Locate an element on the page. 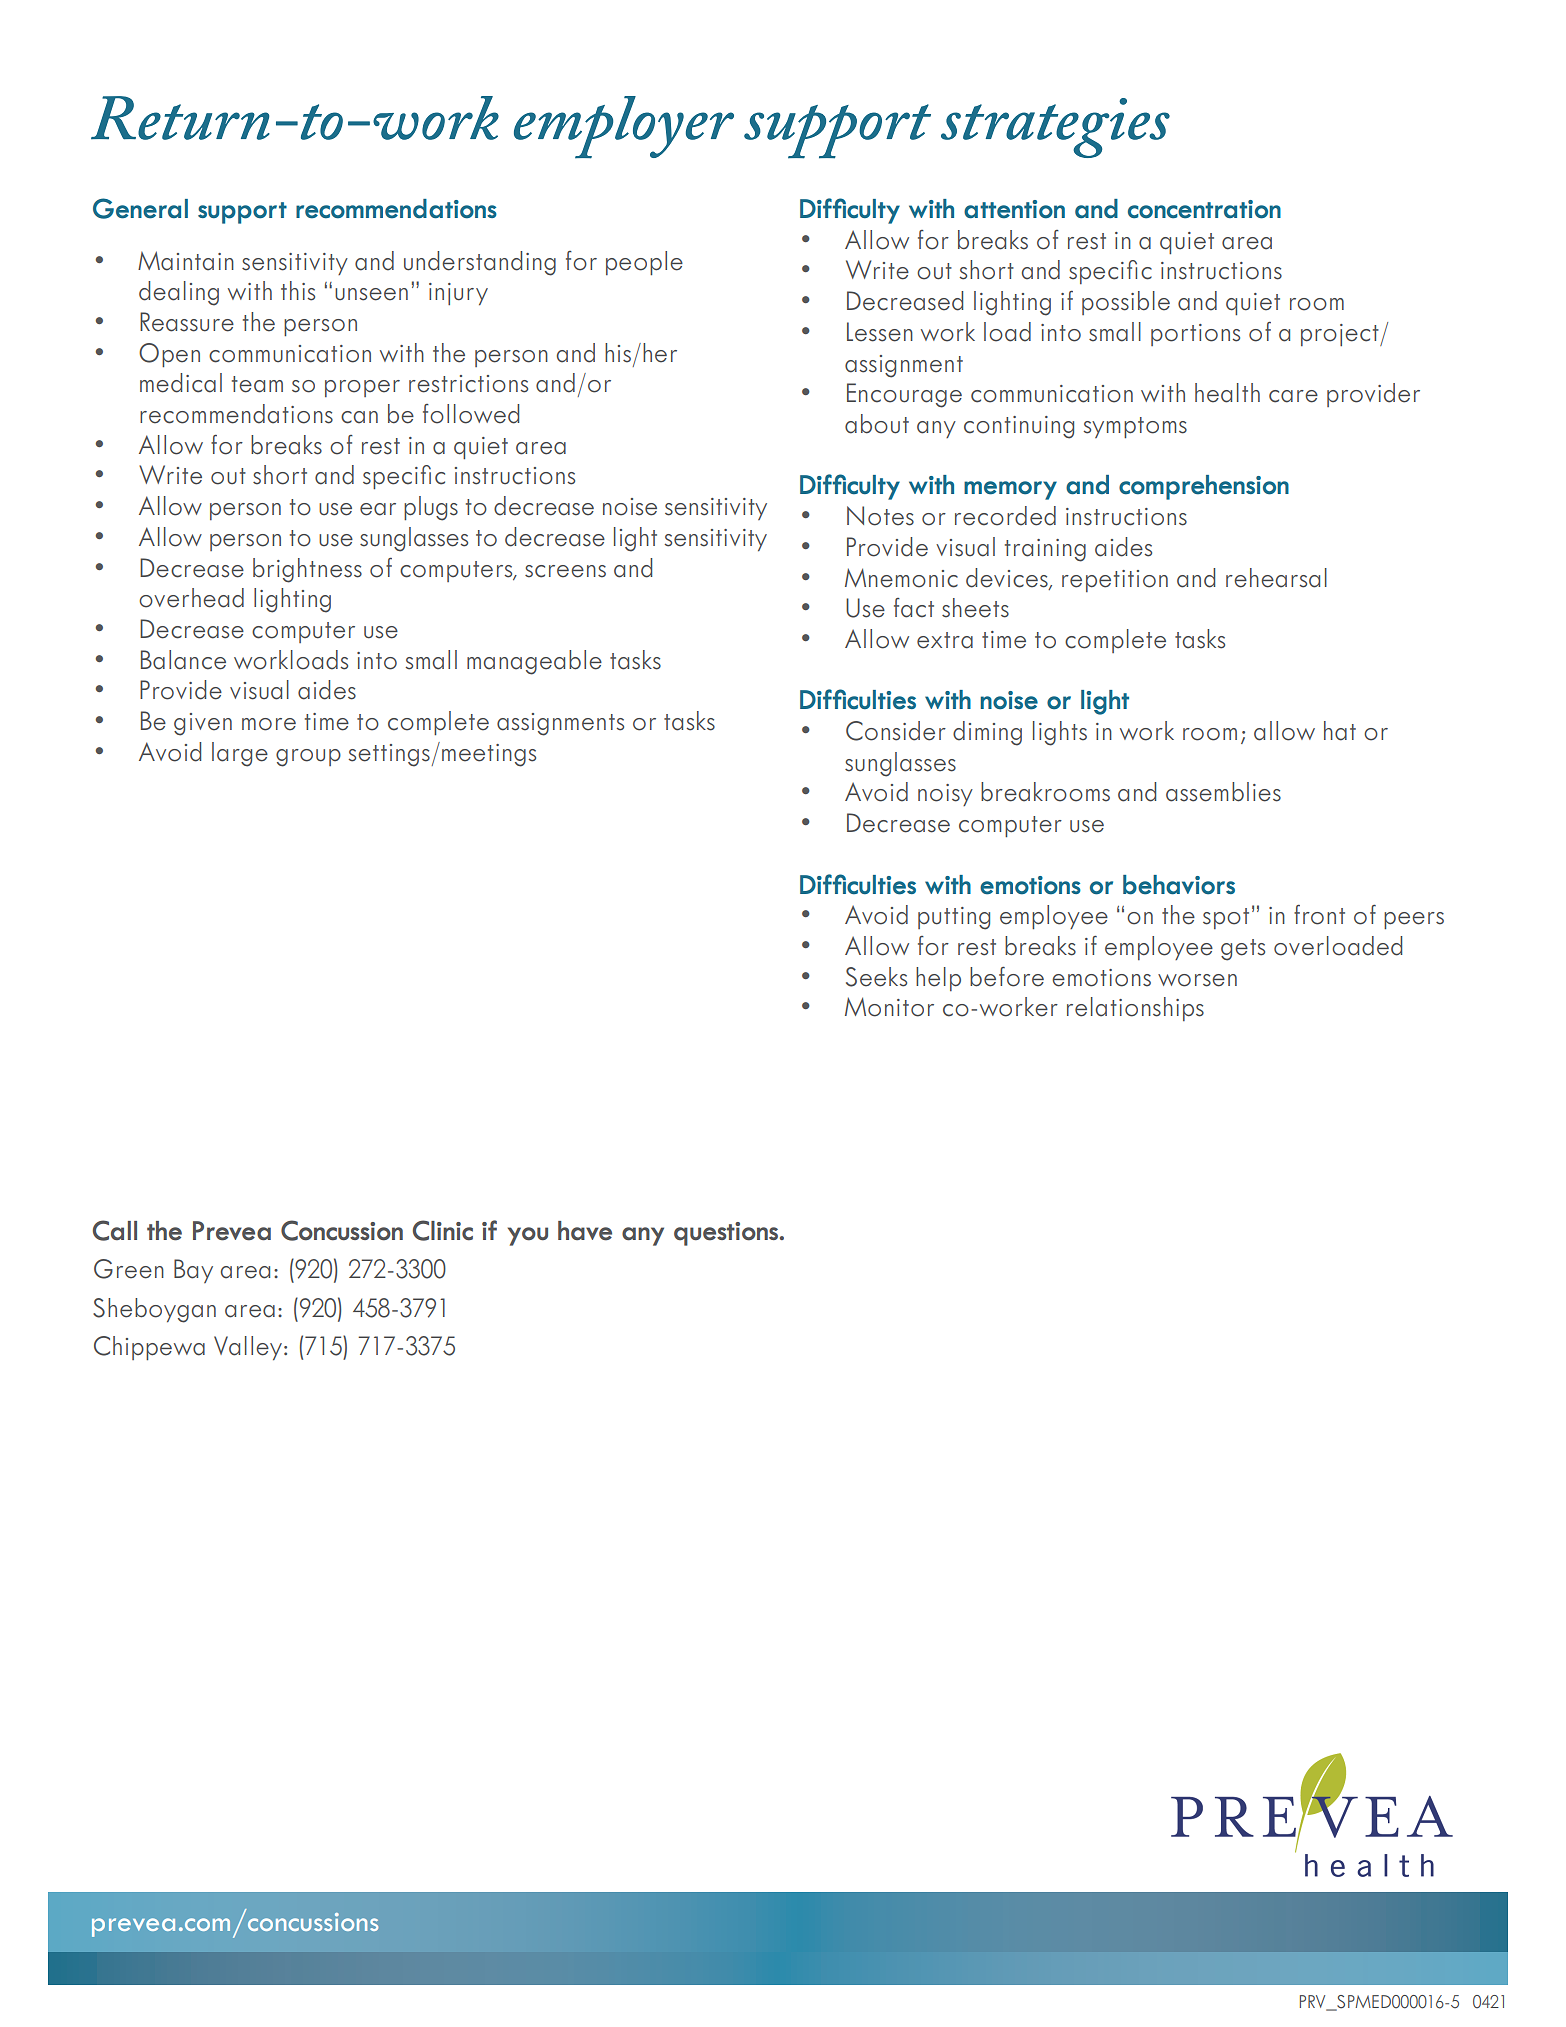  General is located at coordinates (140, 208).
